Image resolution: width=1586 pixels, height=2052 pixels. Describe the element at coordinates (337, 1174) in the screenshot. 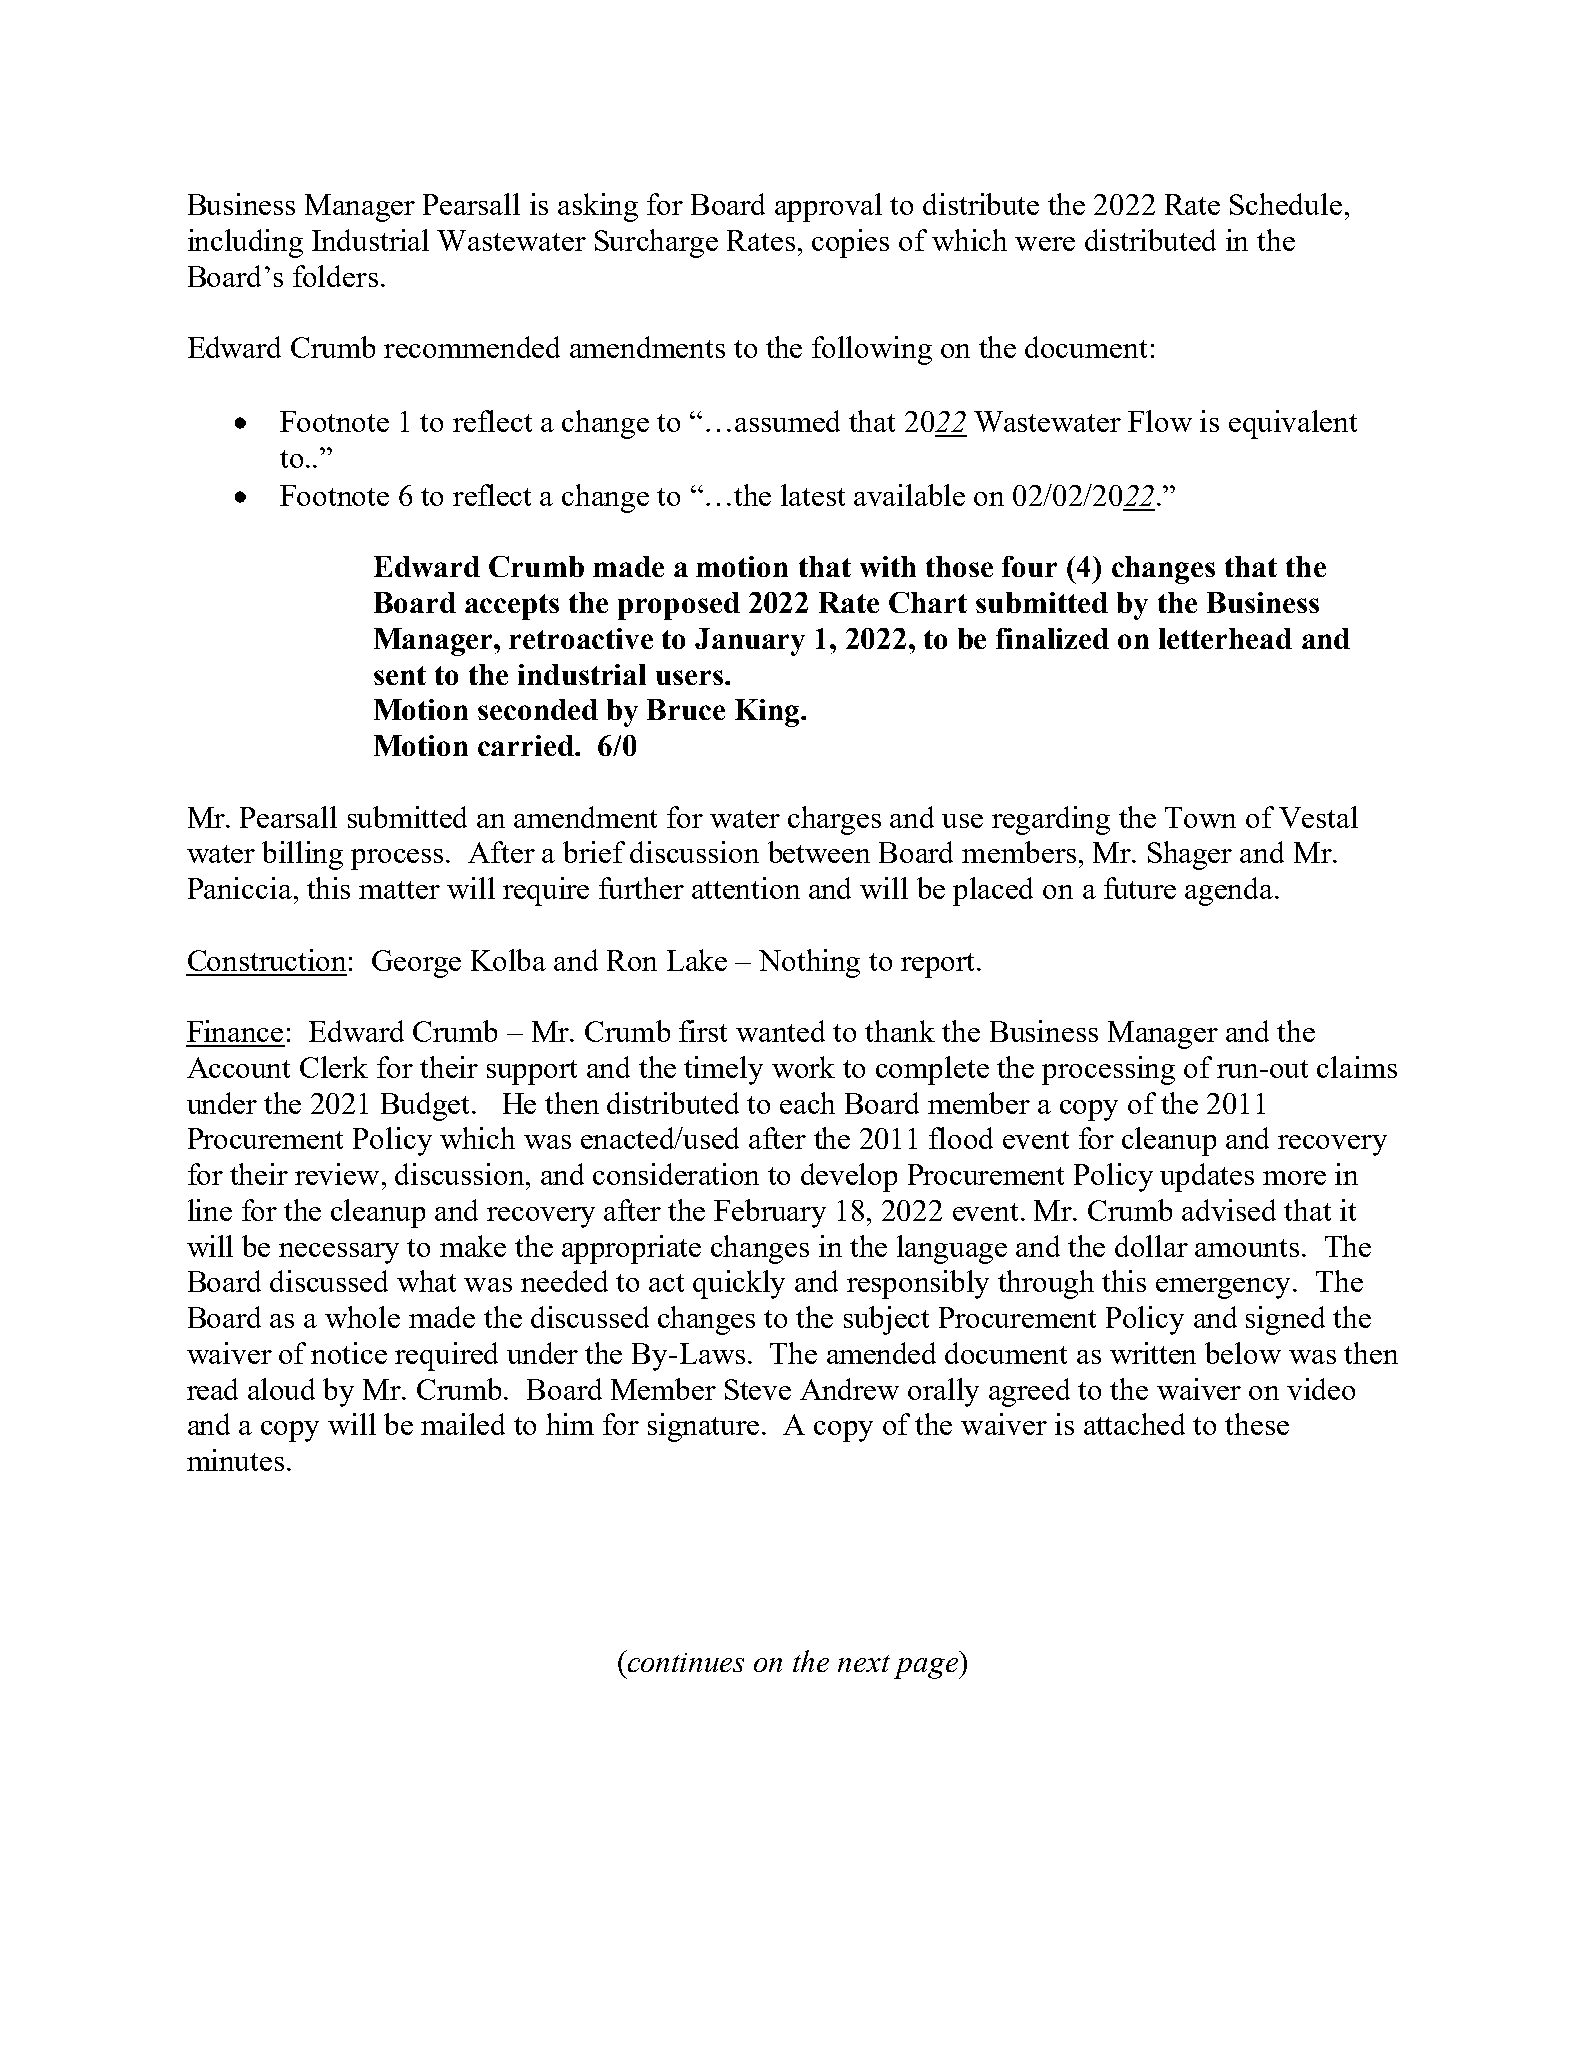

I see `review` at that location.
